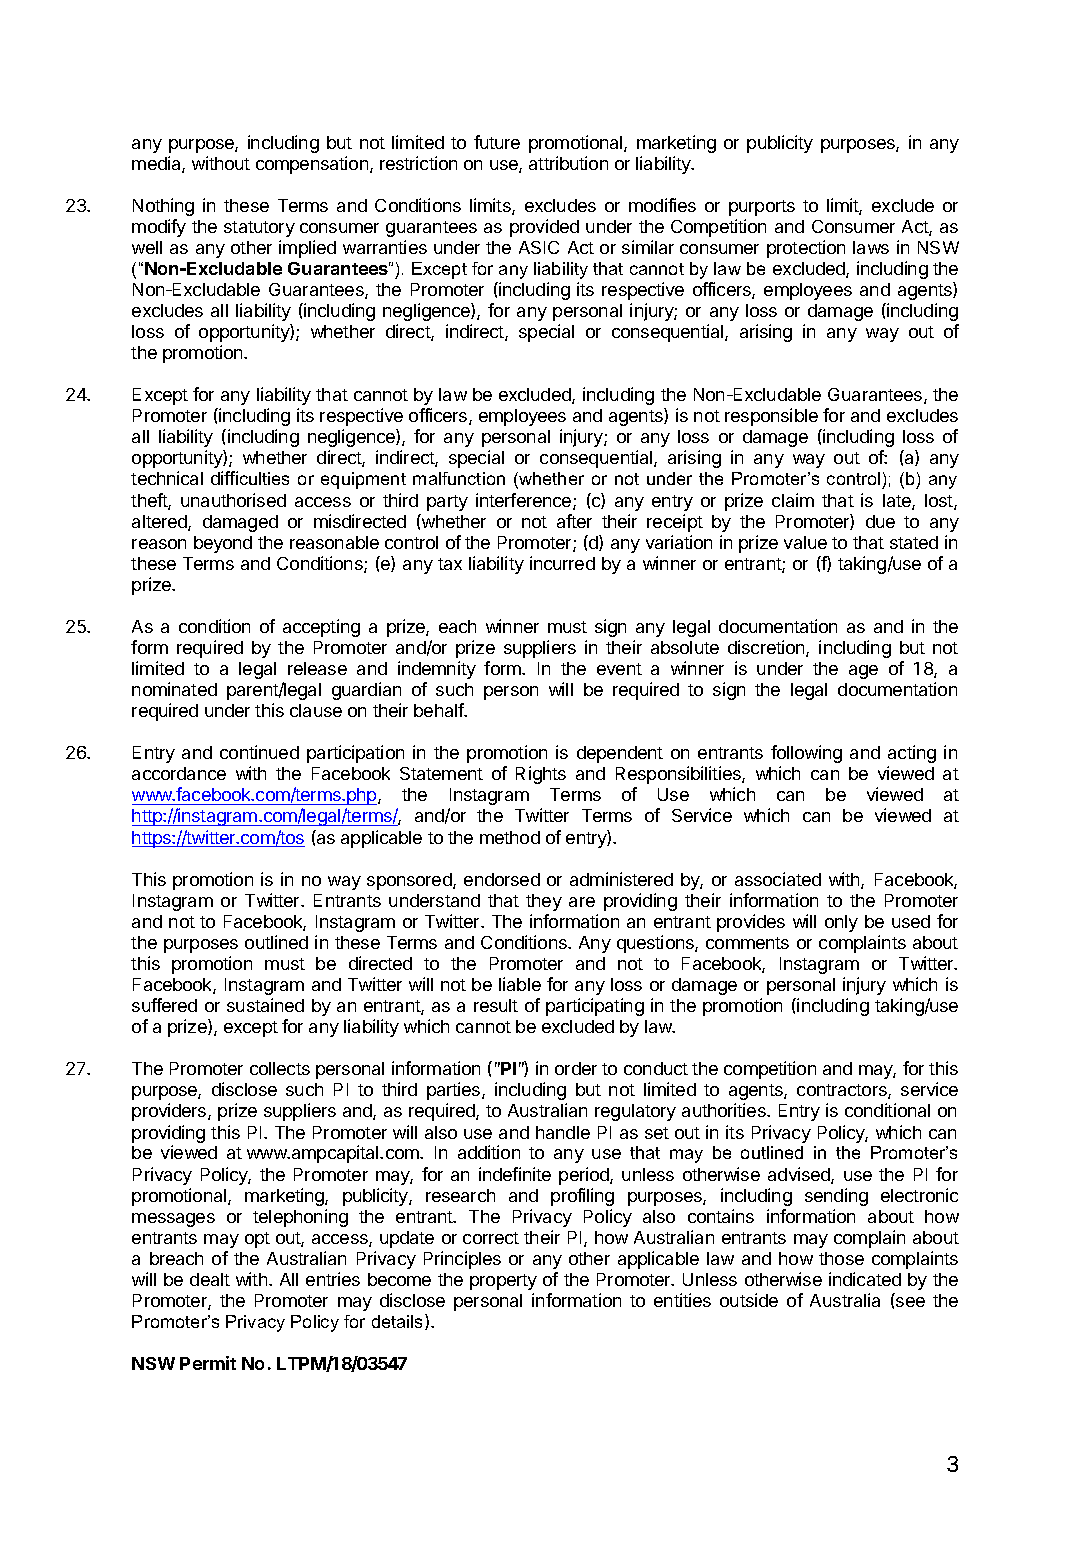 The width and height of the screenshot is (1091, 1542). Describe the element at coordinates (865, 1279) in the screenshot. I see `indicated` at that location.
